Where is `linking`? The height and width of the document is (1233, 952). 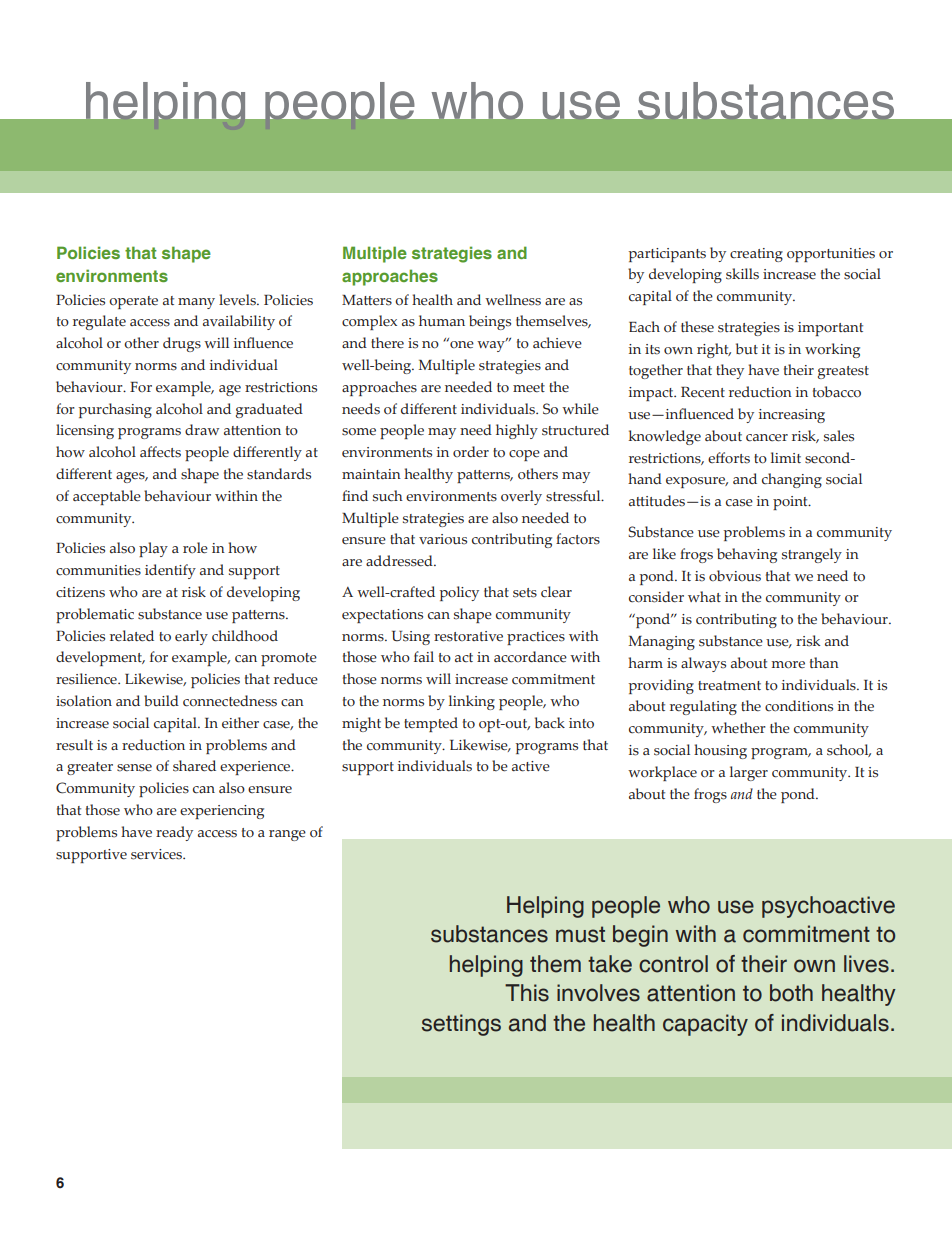 linking is located at coordinates (472, 702).
